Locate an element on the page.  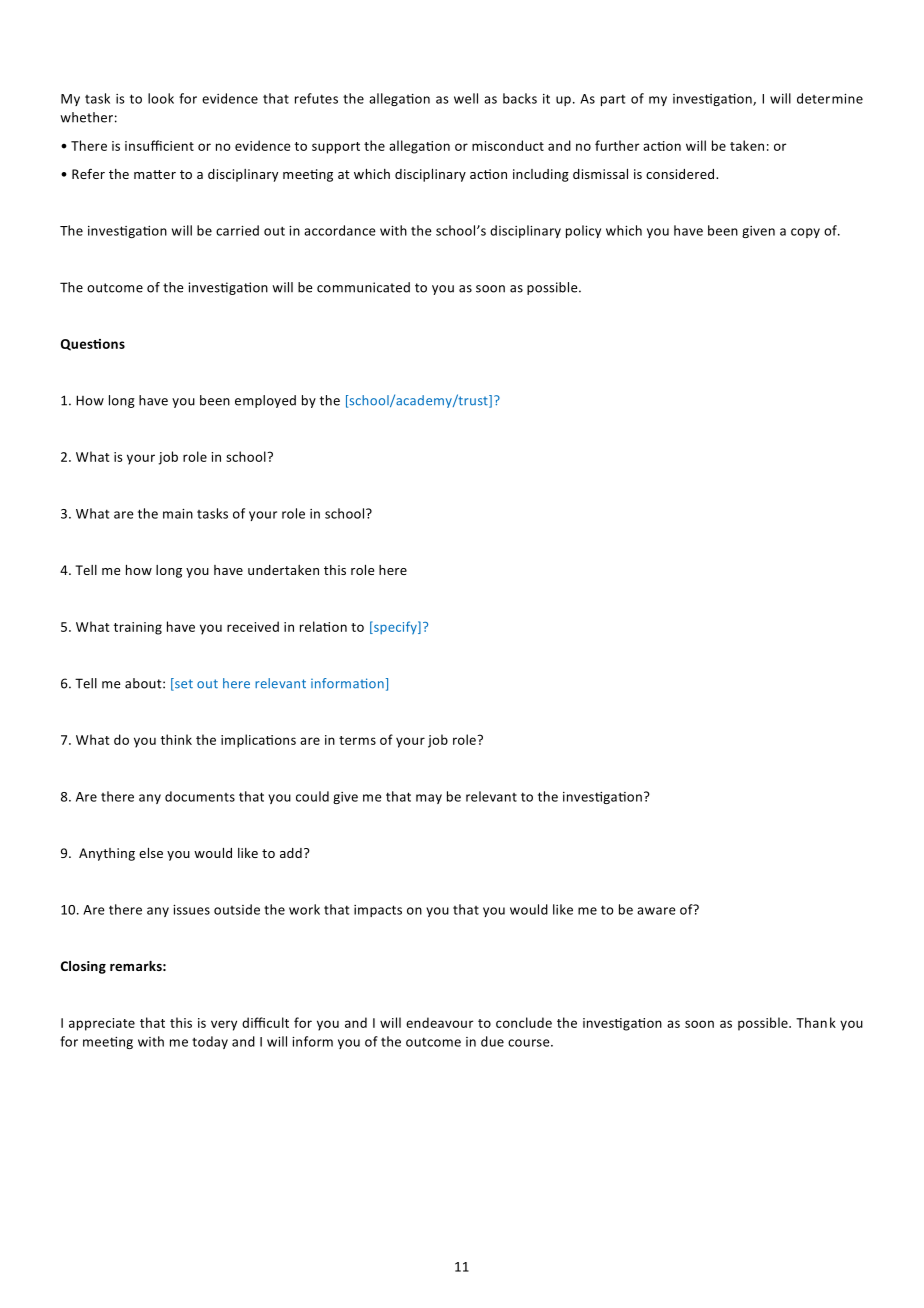
very is located at coordinates (224, 1025).
